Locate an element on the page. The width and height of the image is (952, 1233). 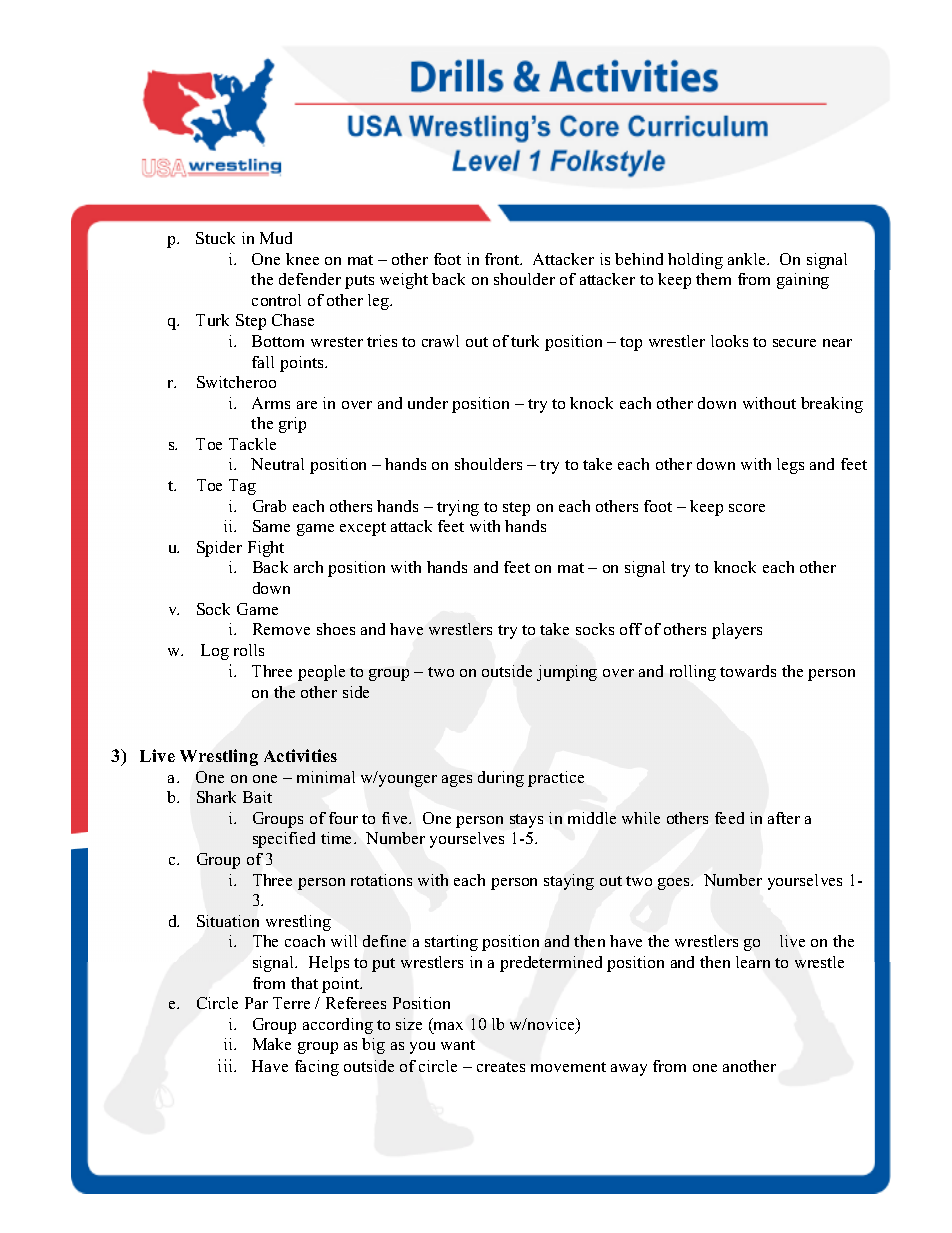
knee is located at coordinates (302, 259).
